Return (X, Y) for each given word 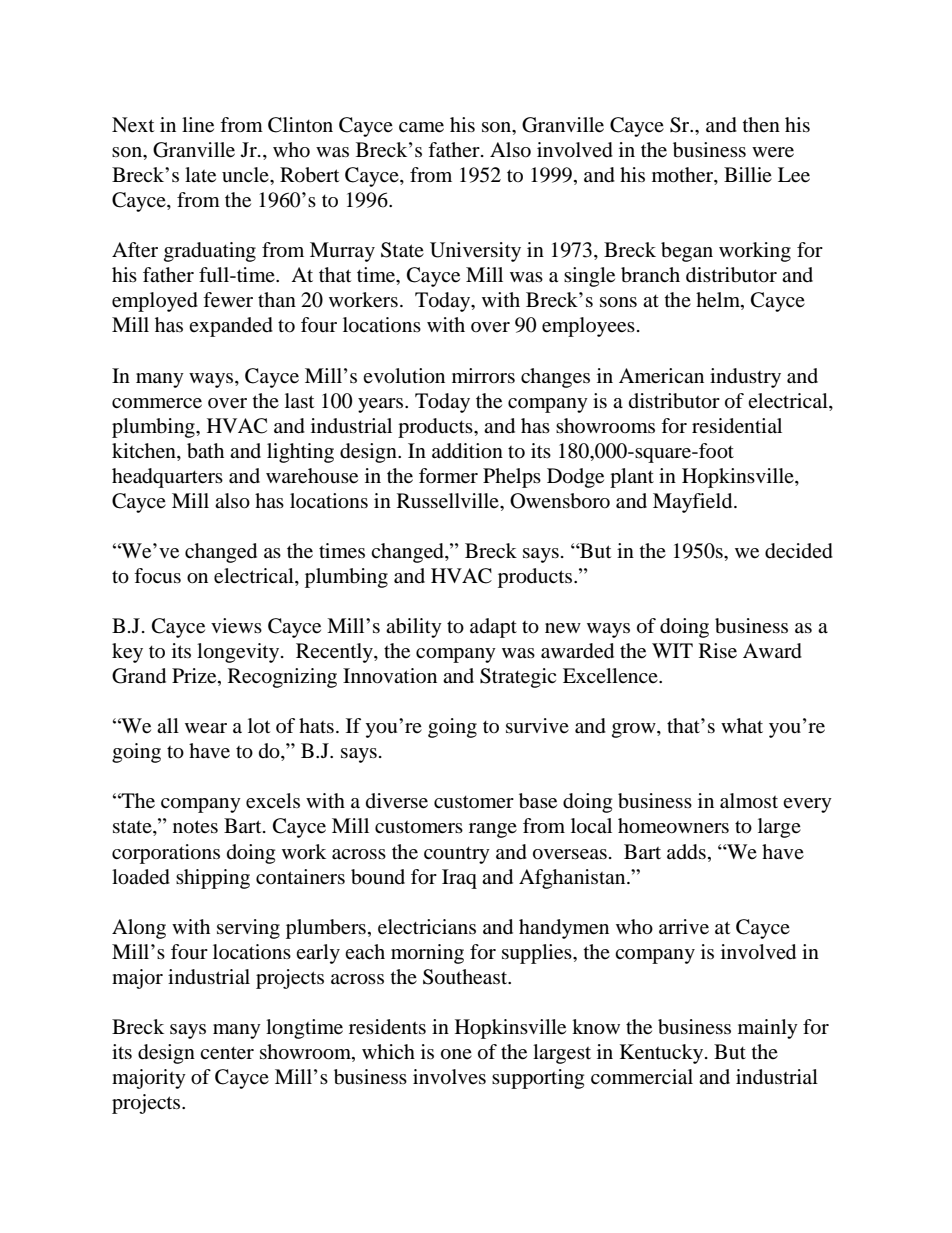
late (200, 175)
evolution (404, 376)
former (448, 476)
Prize (195, 677)
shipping (213, 879)
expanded (231, 327)
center (227, 1053)
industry (745, 378)
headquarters (167, 478)
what (742, 725)
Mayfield (694, 503)
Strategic (518, 678)
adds (686, 852)
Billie (748, 174)
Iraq (459, 879)
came (421, 127)
